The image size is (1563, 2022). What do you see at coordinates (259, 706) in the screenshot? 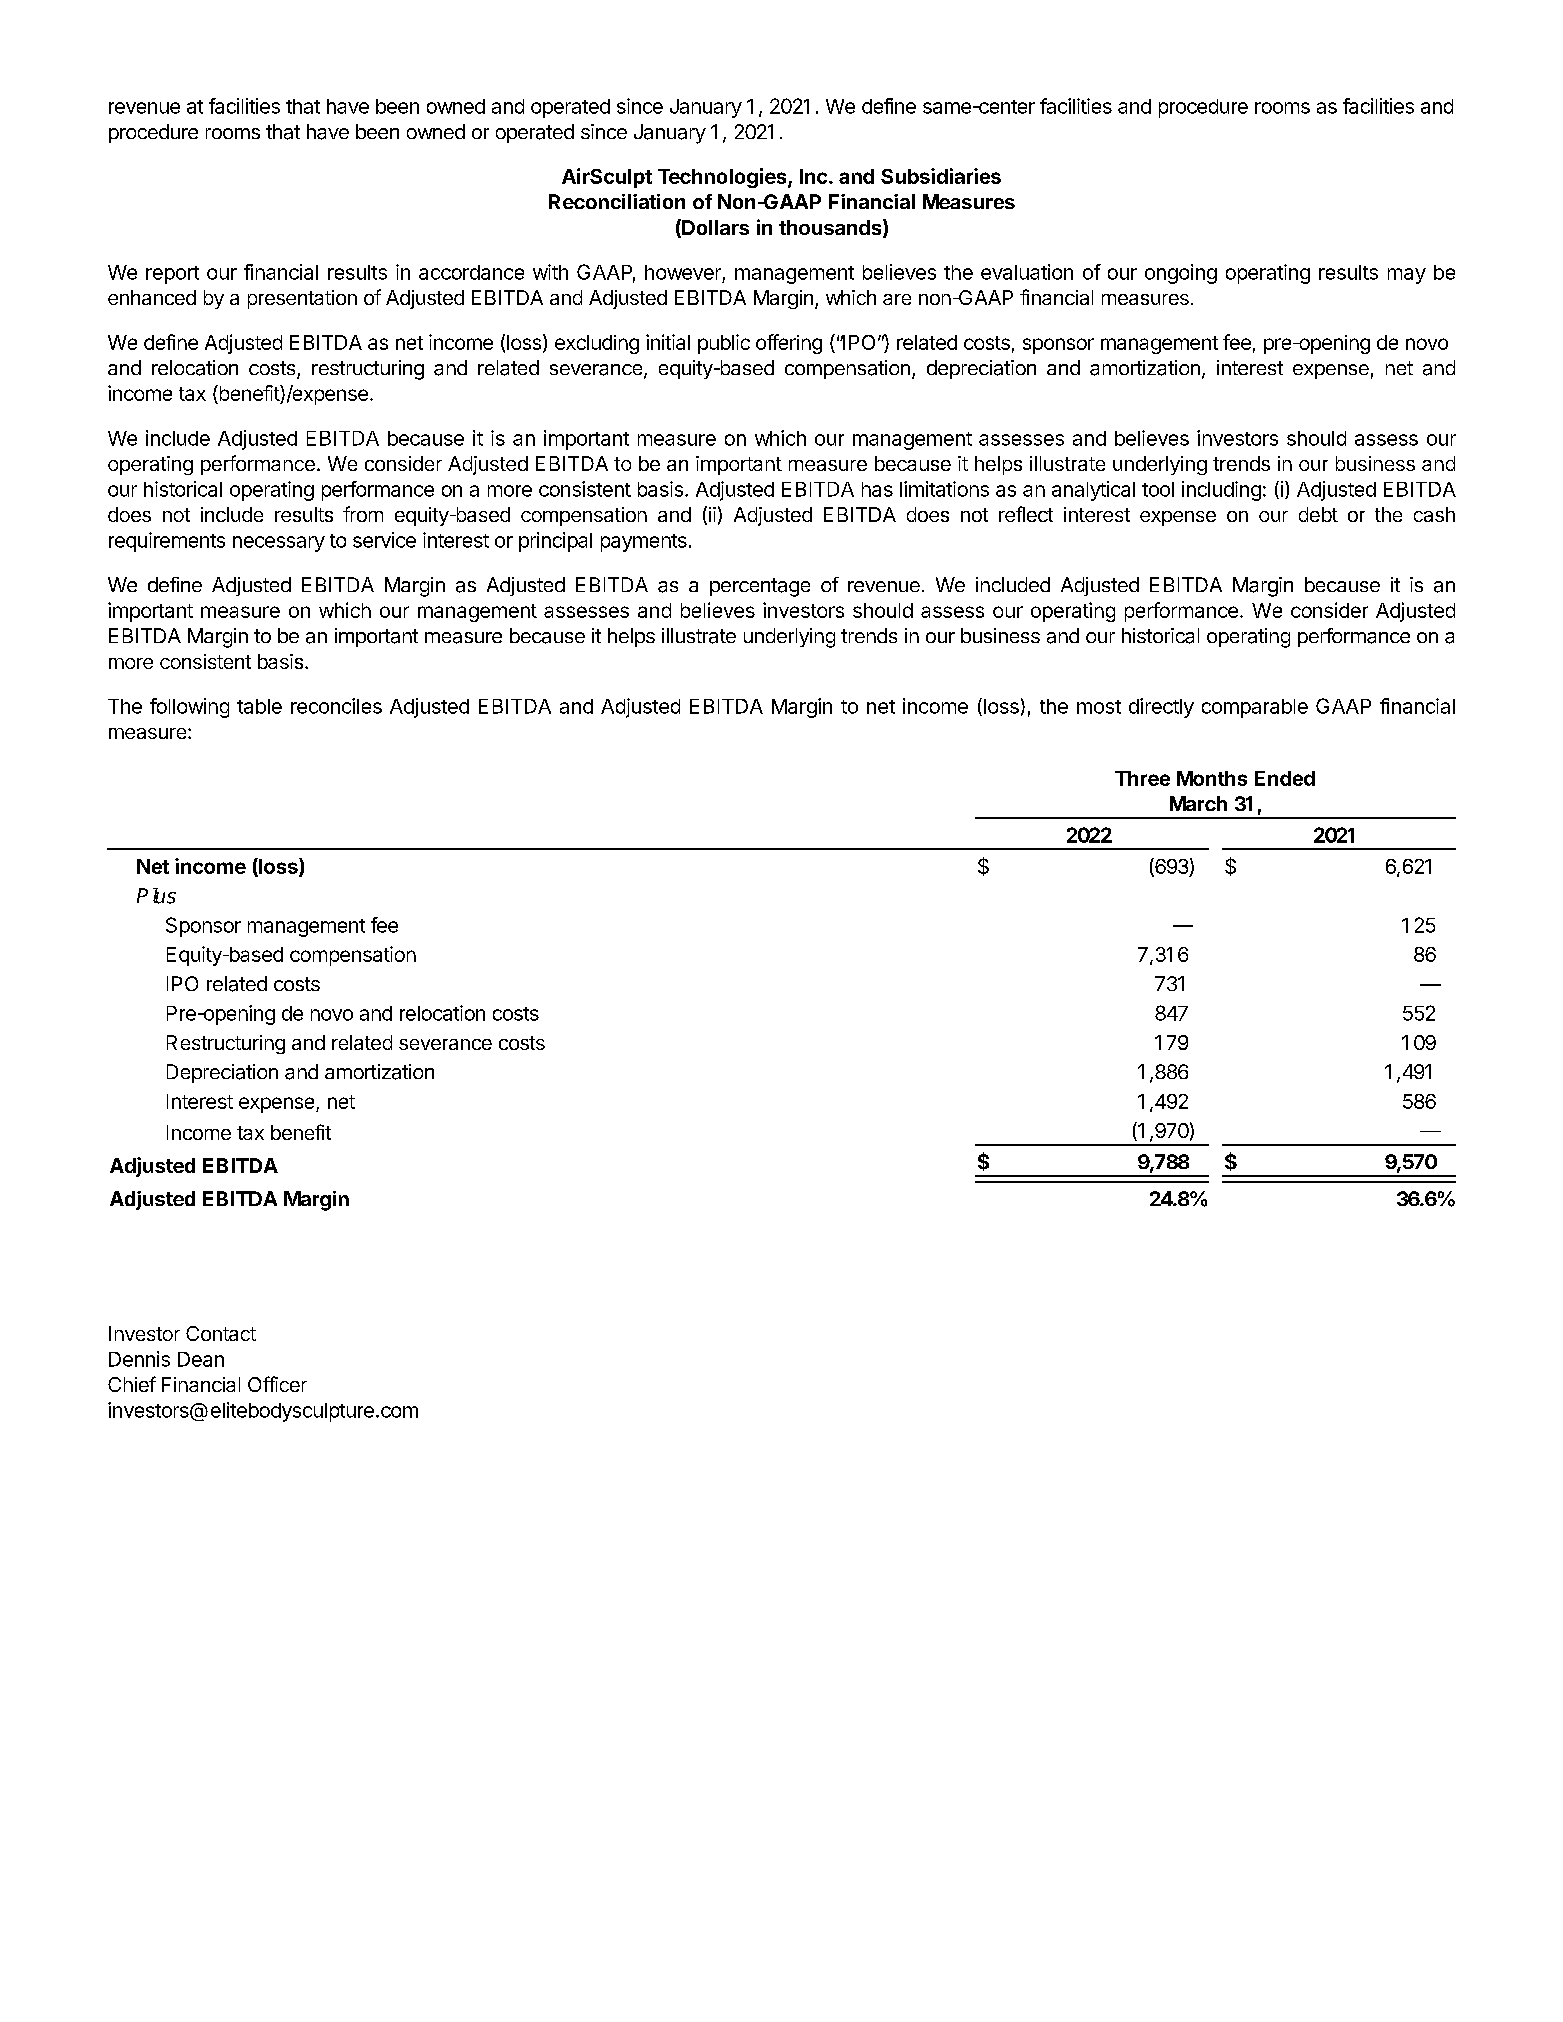
I see `table` at bounding box center [259, 706].
